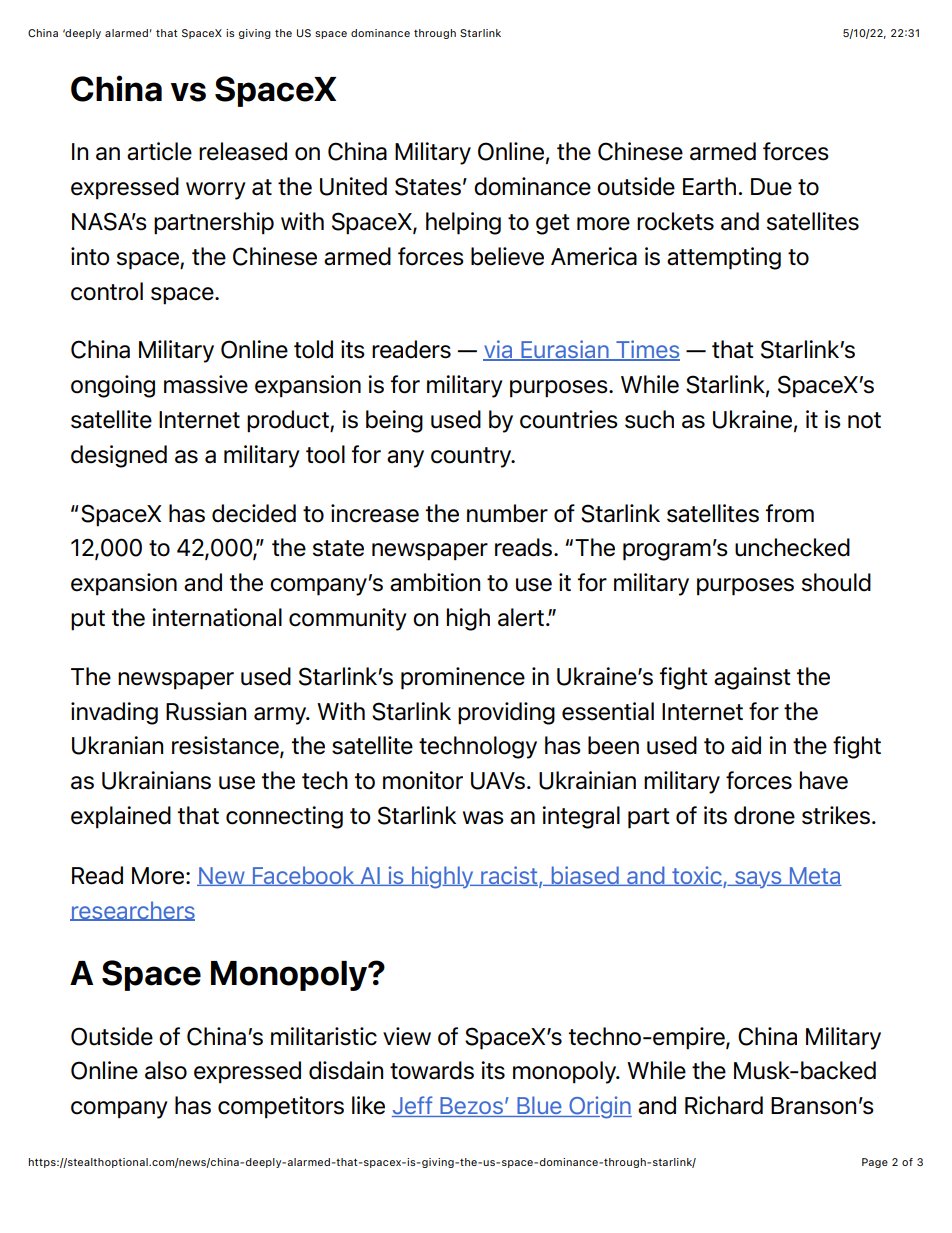 This screenshot has height=1233, width=952. What do you see at coordinates (217, 617) in the screenshot?
I see `international` at bounding box center [217, 617].
